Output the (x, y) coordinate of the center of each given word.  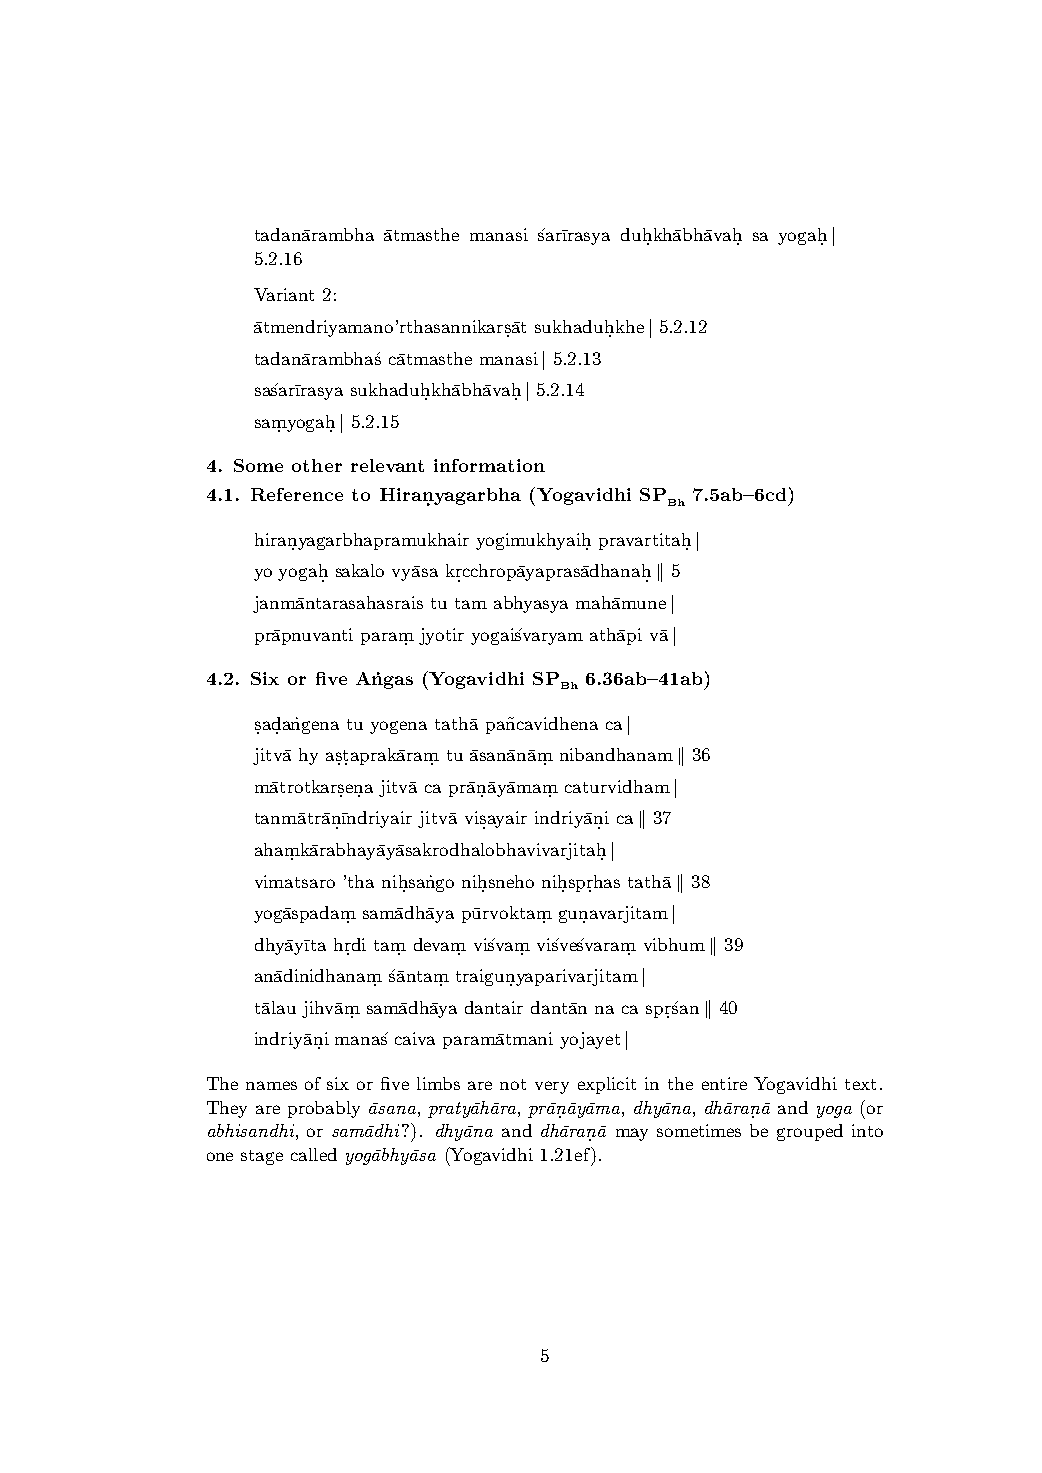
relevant (387, 465)
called (314, 1154)
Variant (284, 294)
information (489, 465)
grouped (810, 1132)
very (552, 1087)
